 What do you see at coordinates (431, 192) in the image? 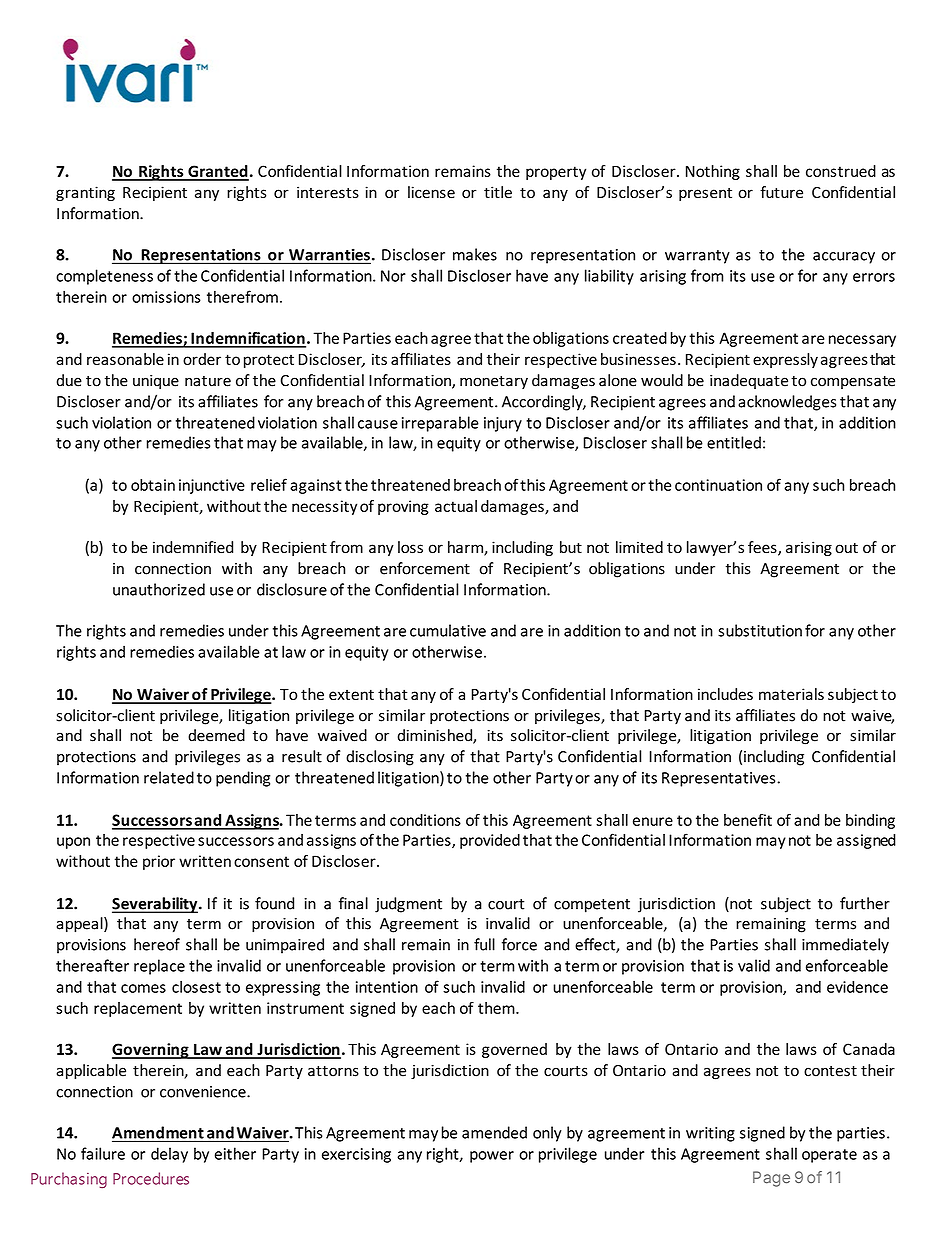
I see `license` at bounding box center [431, 192].
